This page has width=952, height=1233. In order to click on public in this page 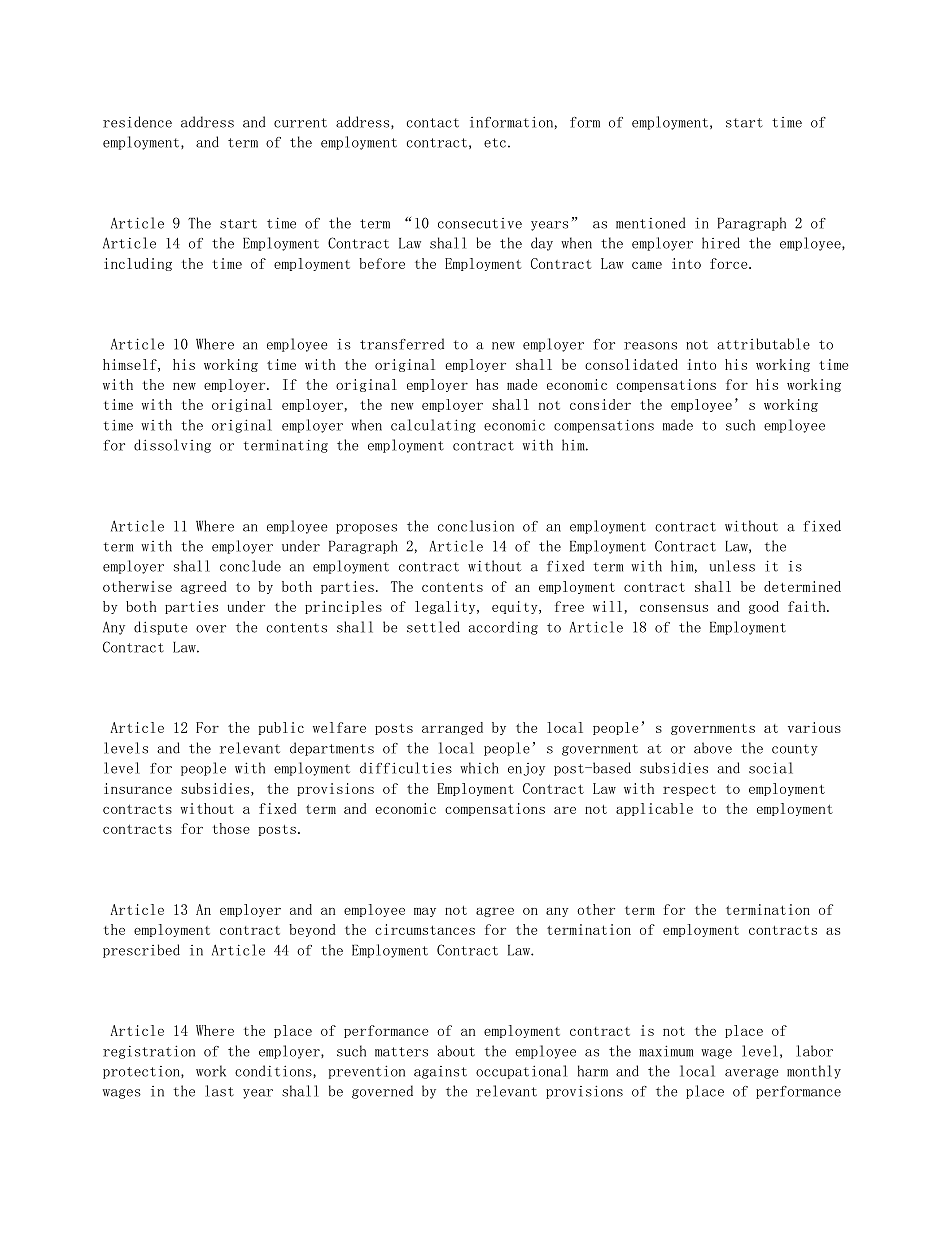, I will do `click(281, 728)`.
